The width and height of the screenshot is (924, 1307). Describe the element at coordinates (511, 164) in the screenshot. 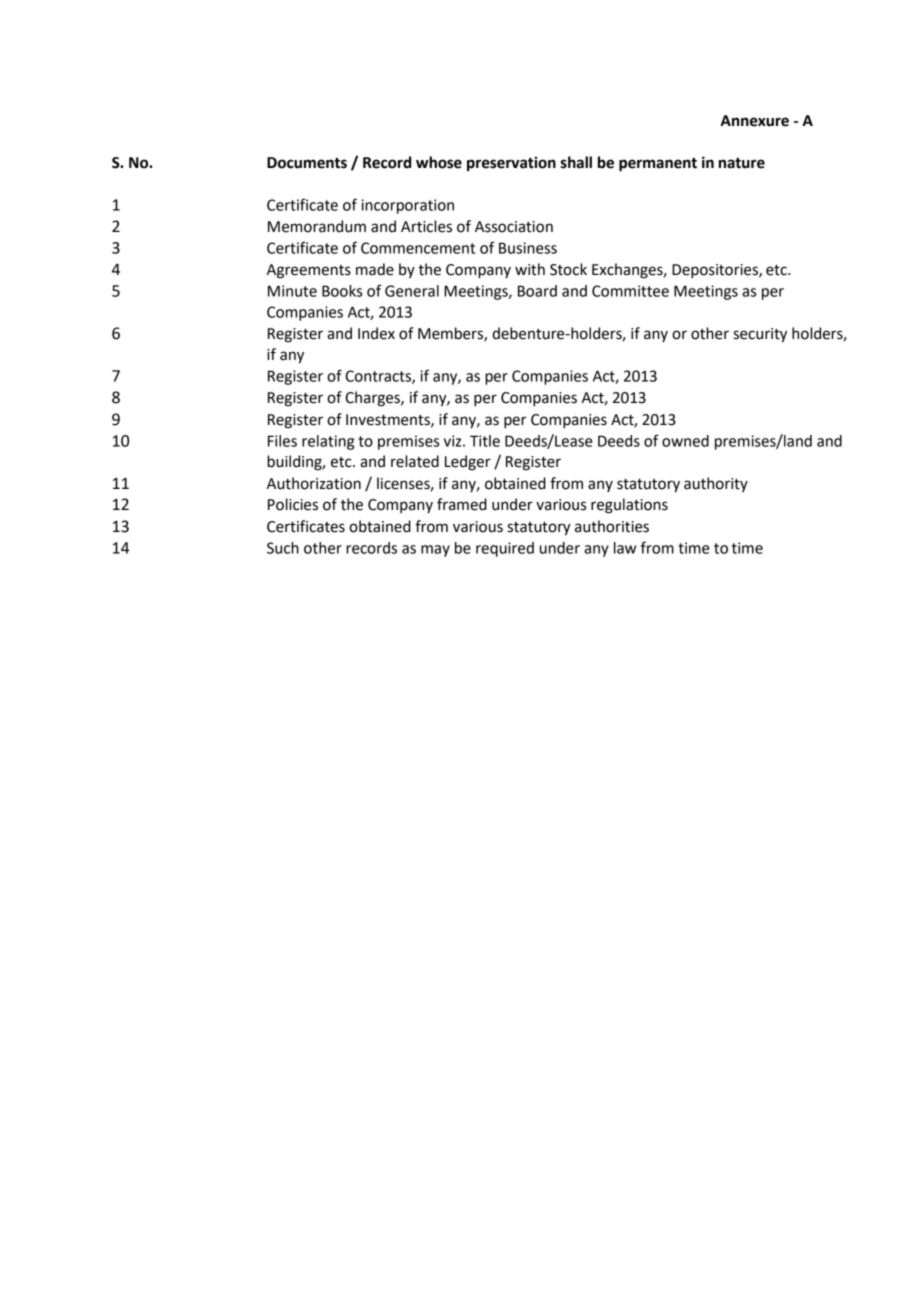

I see `preservation` at that location.
